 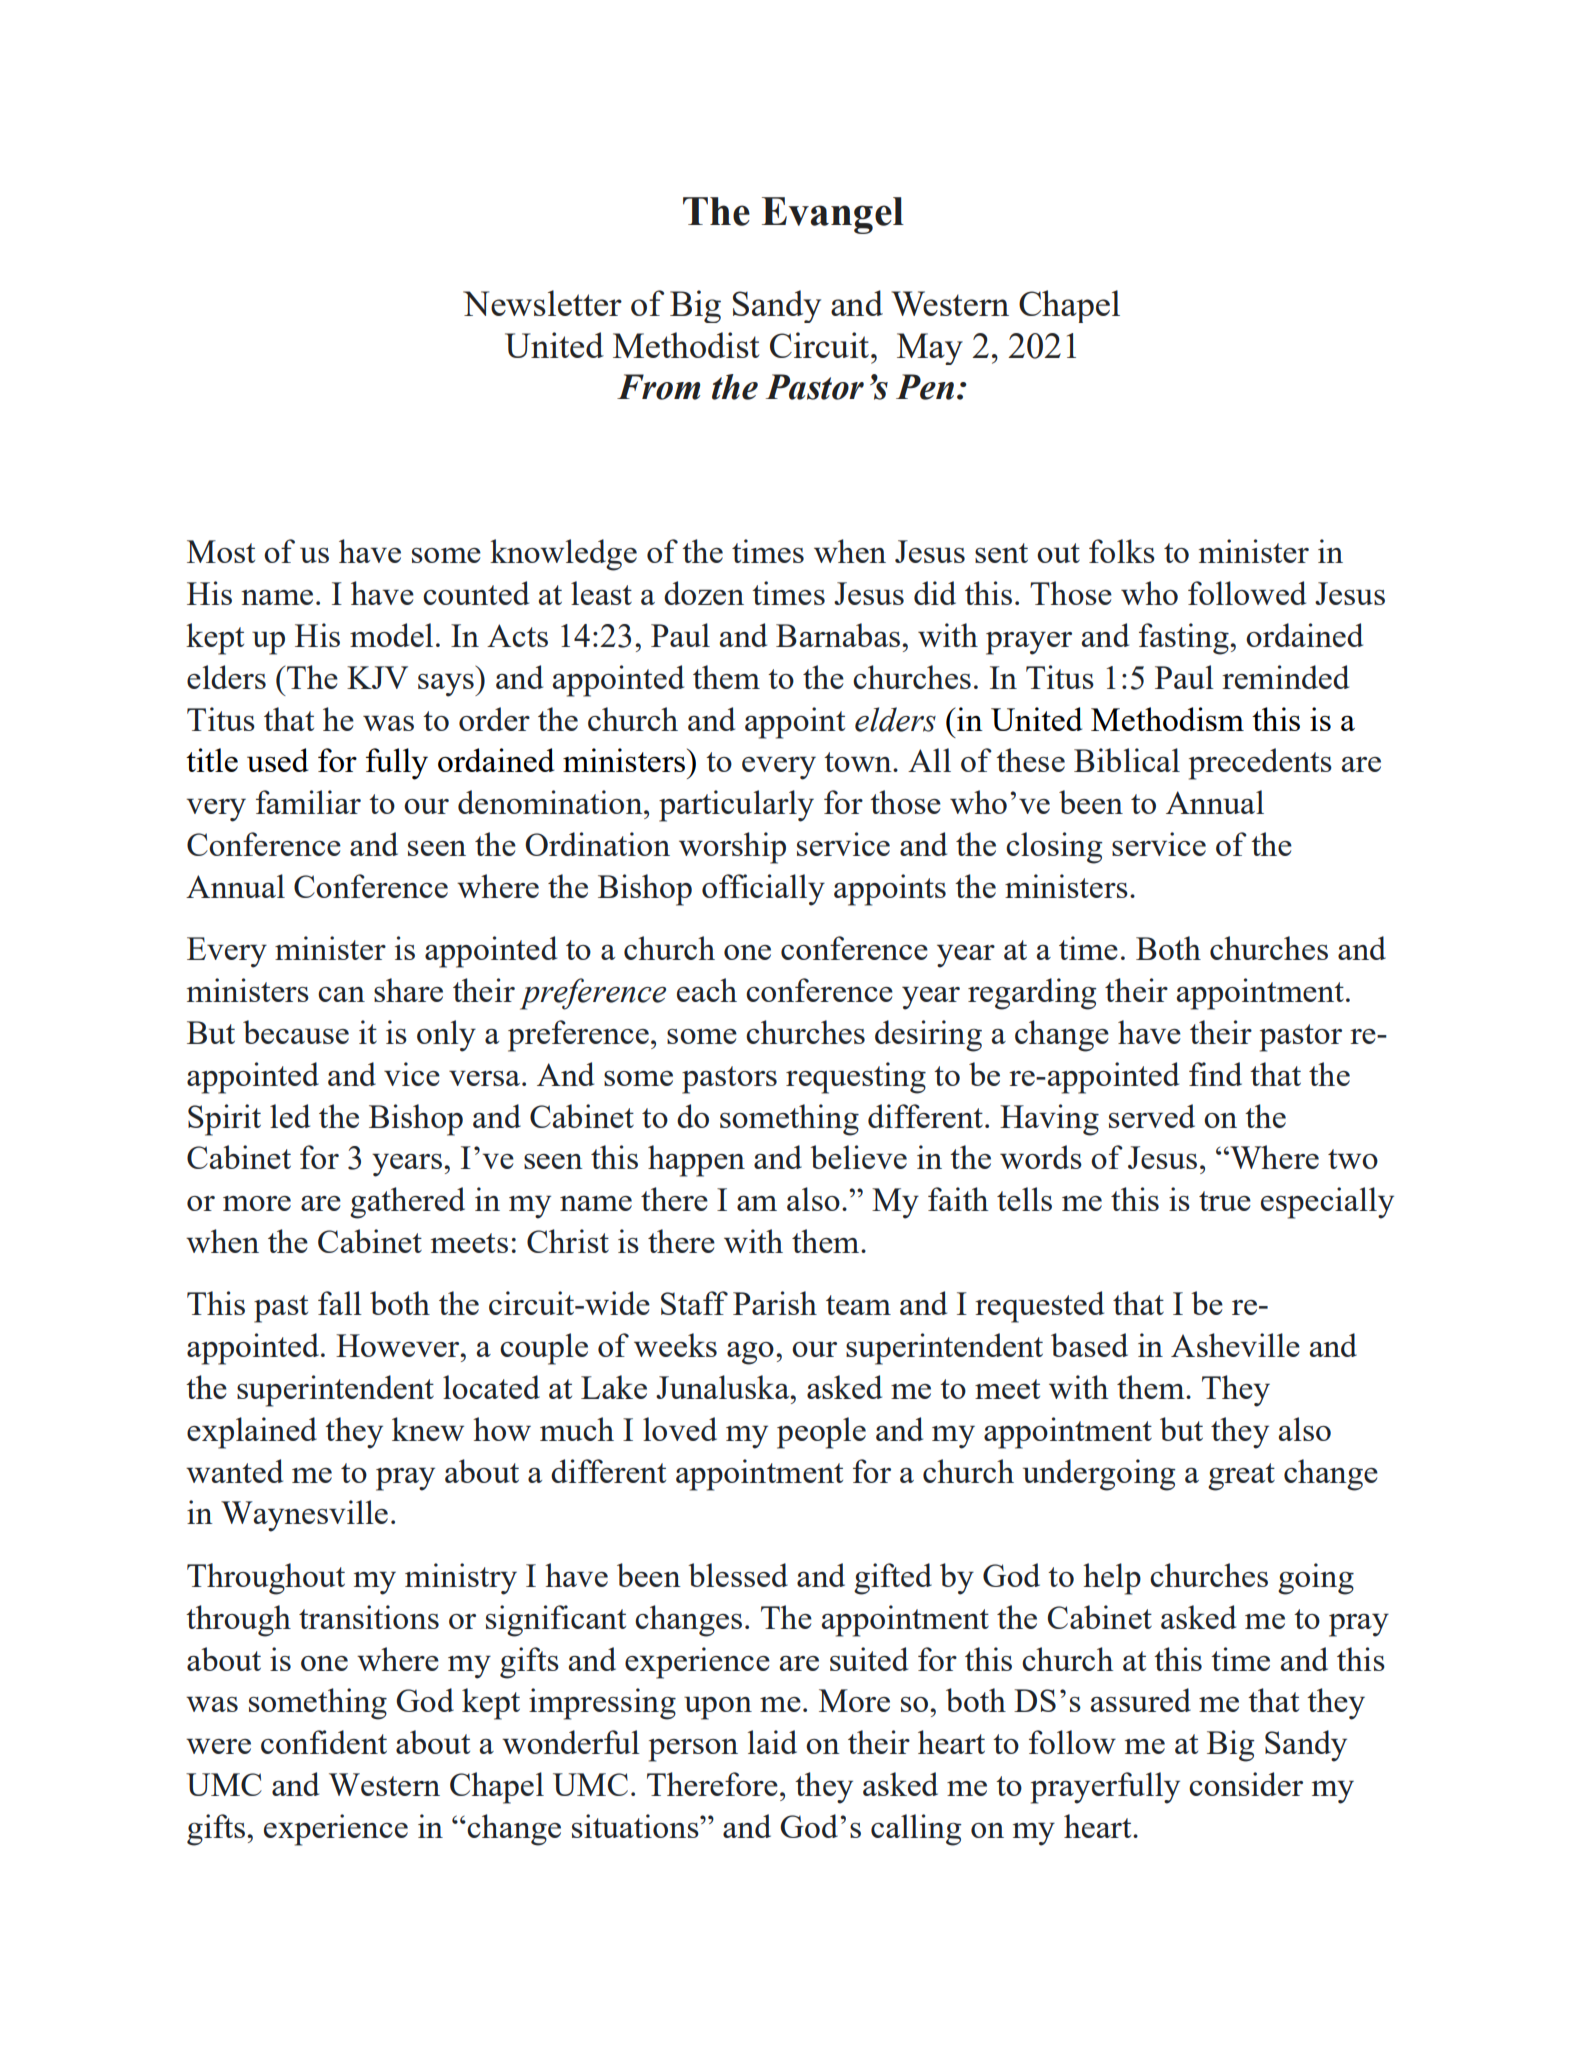 I want to click on particularly, so click(x=736, y=806).
